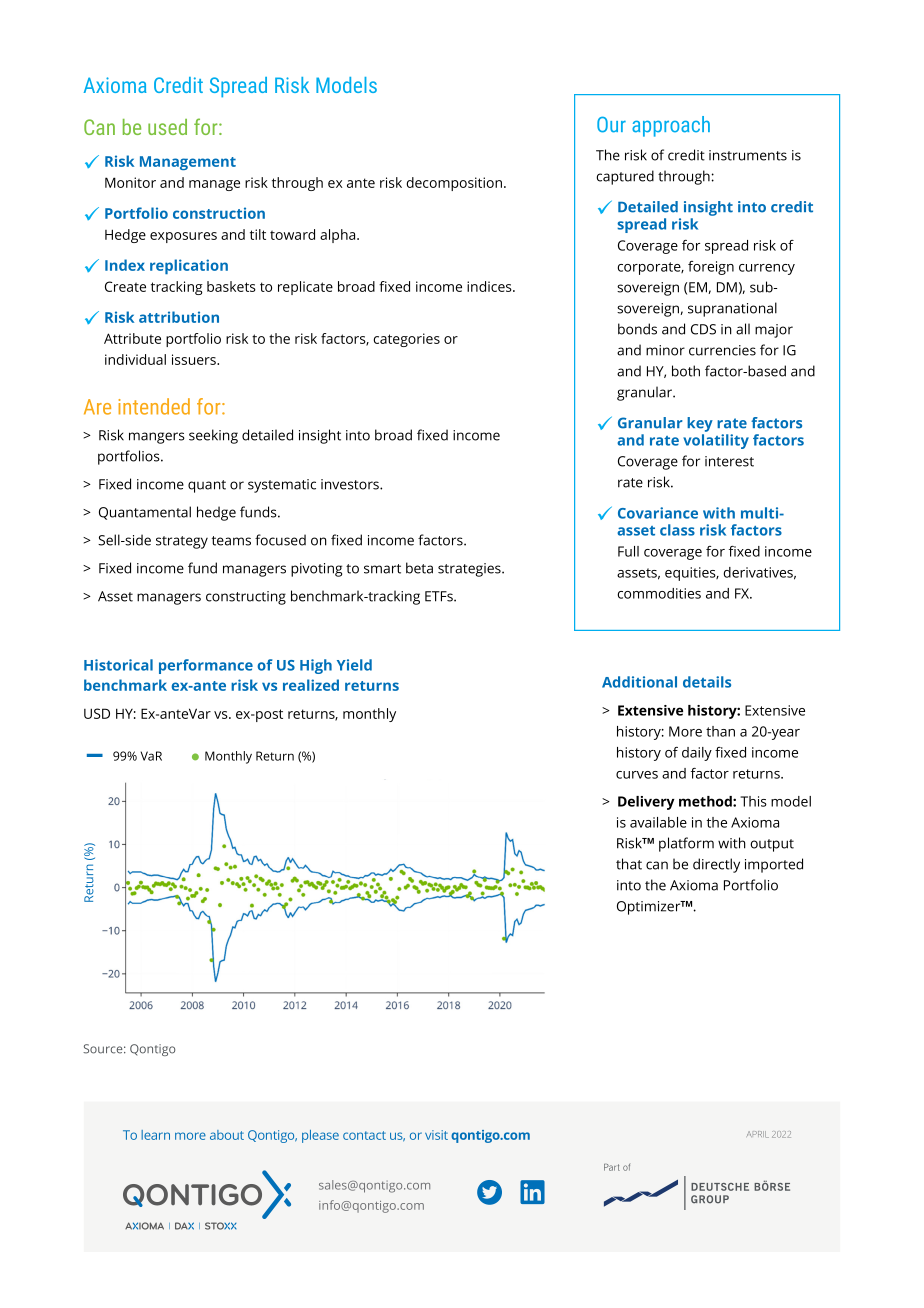 The image size is (924, 1308). What do you see at coordinates (659, 593) in the document?
I see `commodities` at bounding box center [659, 593].
